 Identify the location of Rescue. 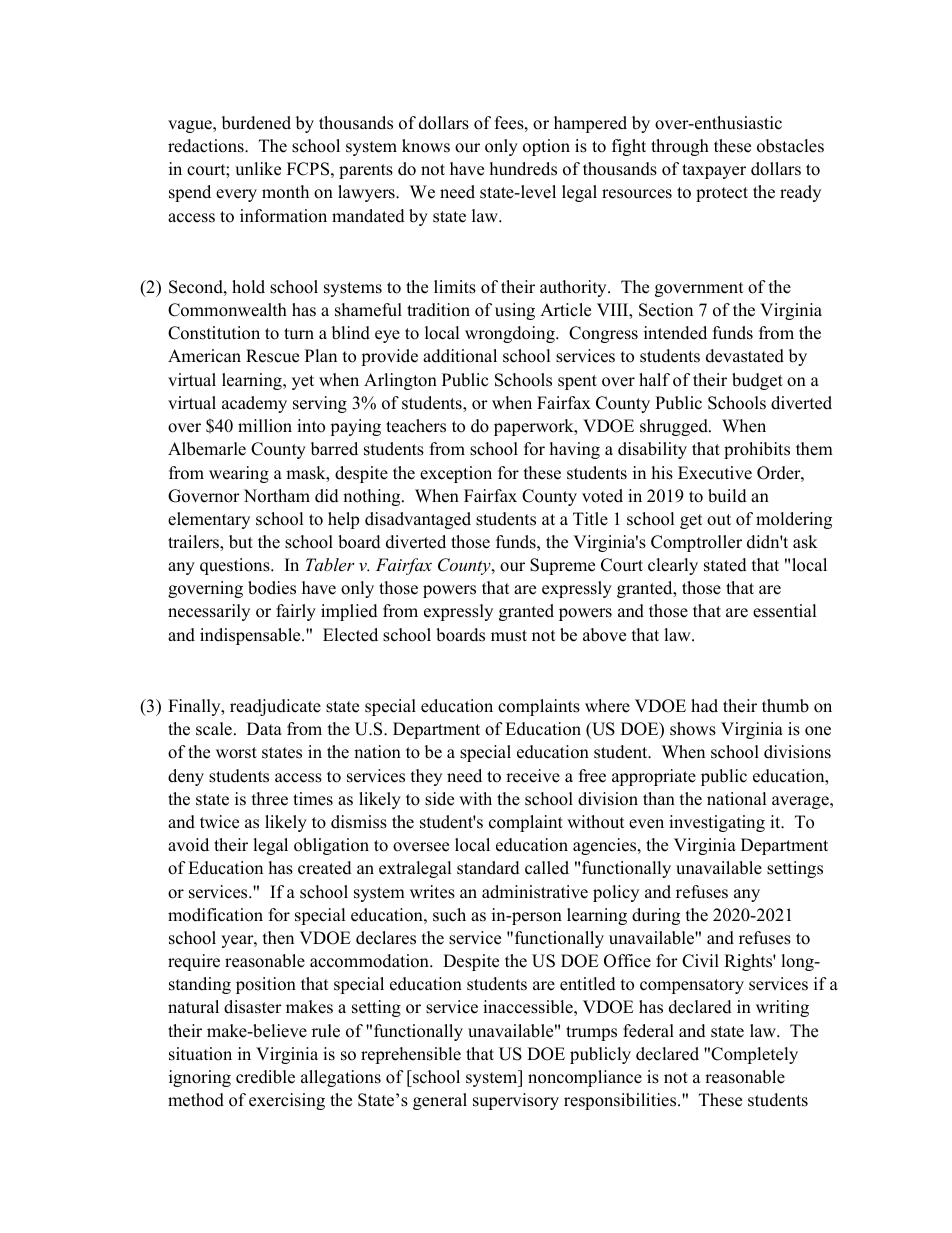
(272, 356).
